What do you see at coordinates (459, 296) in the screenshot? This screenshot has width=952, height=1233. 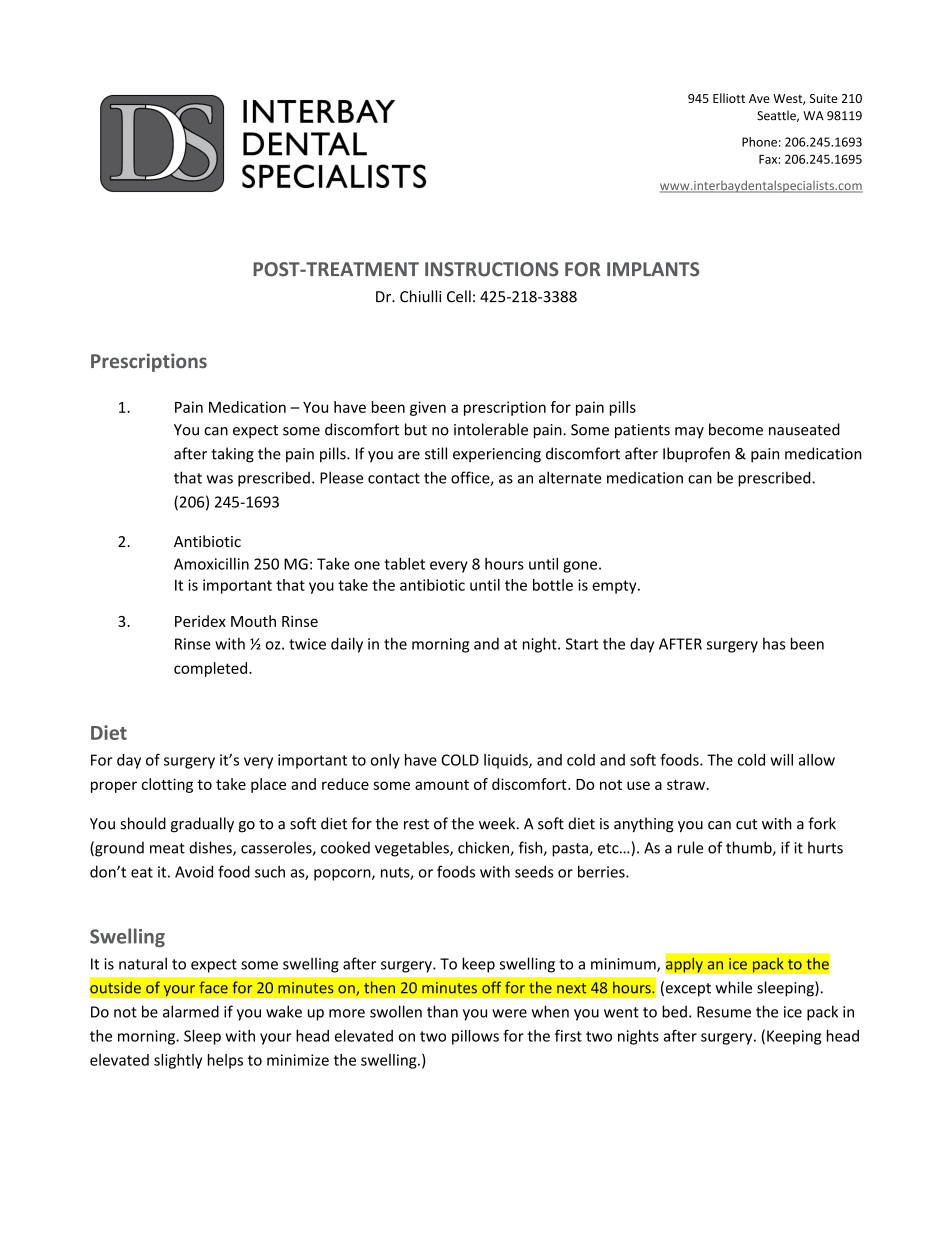 I see `Cell` at bounding box center [459, 296].
